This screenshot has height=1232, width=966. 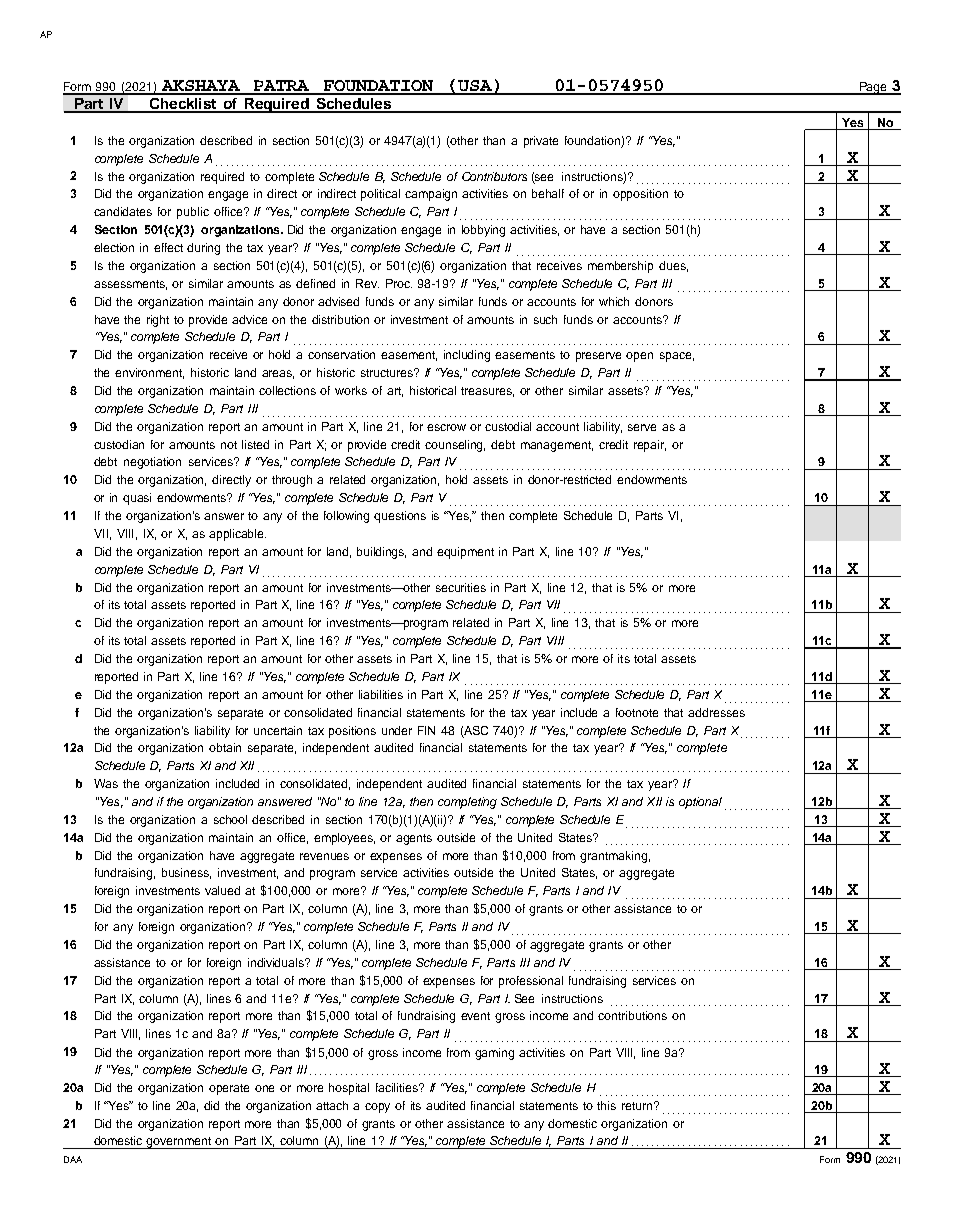 I want to click on Page, so click(x=873, y=88).
